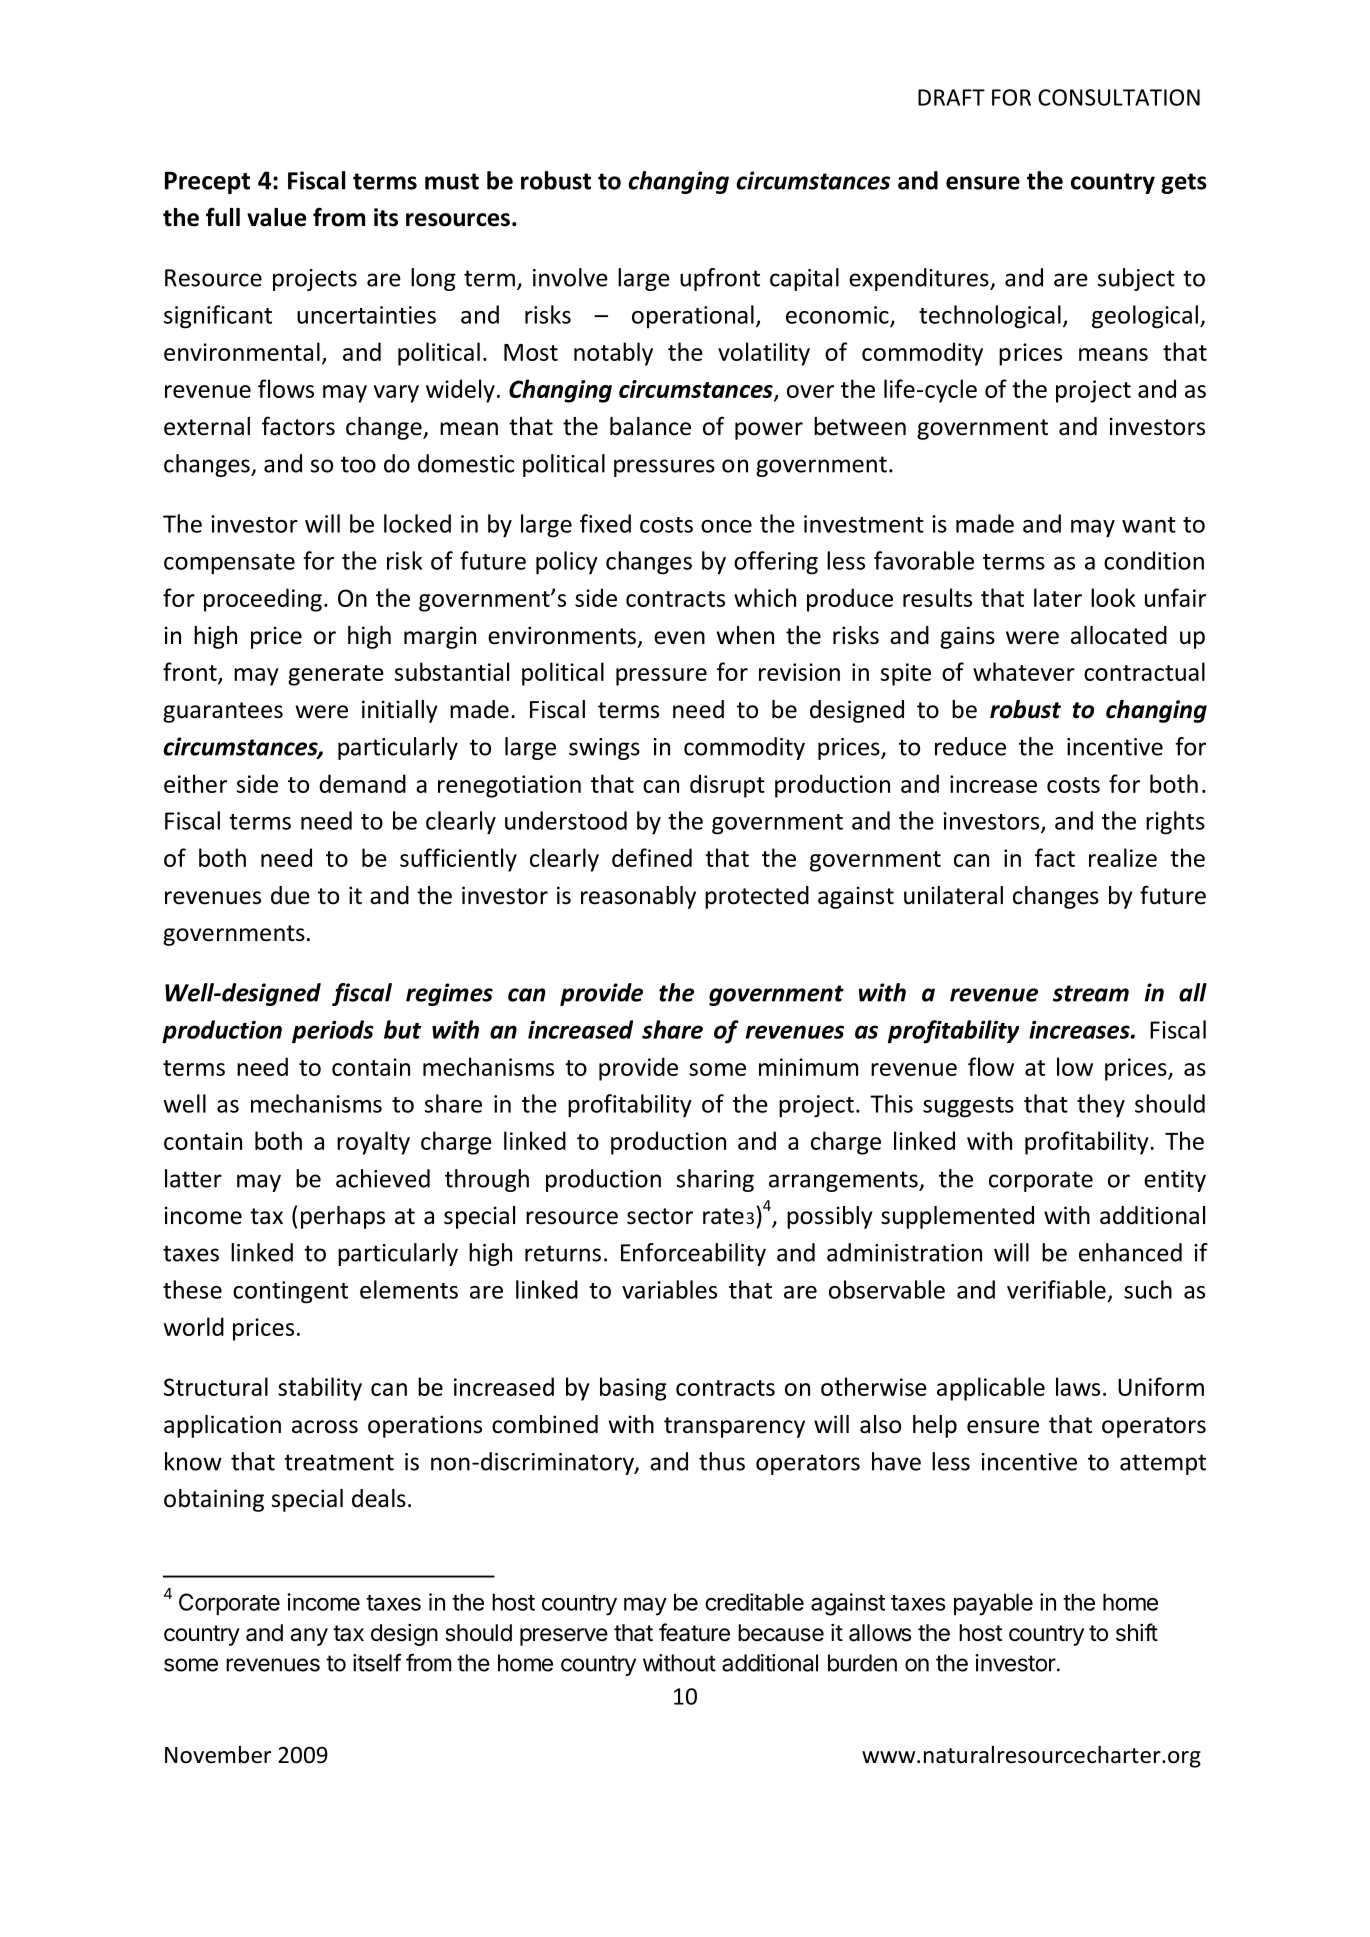 Image resolution: width=1370 pixels, height=1937 pixels. What do you see at coordinates (669, 1289) in the screenshot?
I see `variables` at bounding box center [669, 1289].
